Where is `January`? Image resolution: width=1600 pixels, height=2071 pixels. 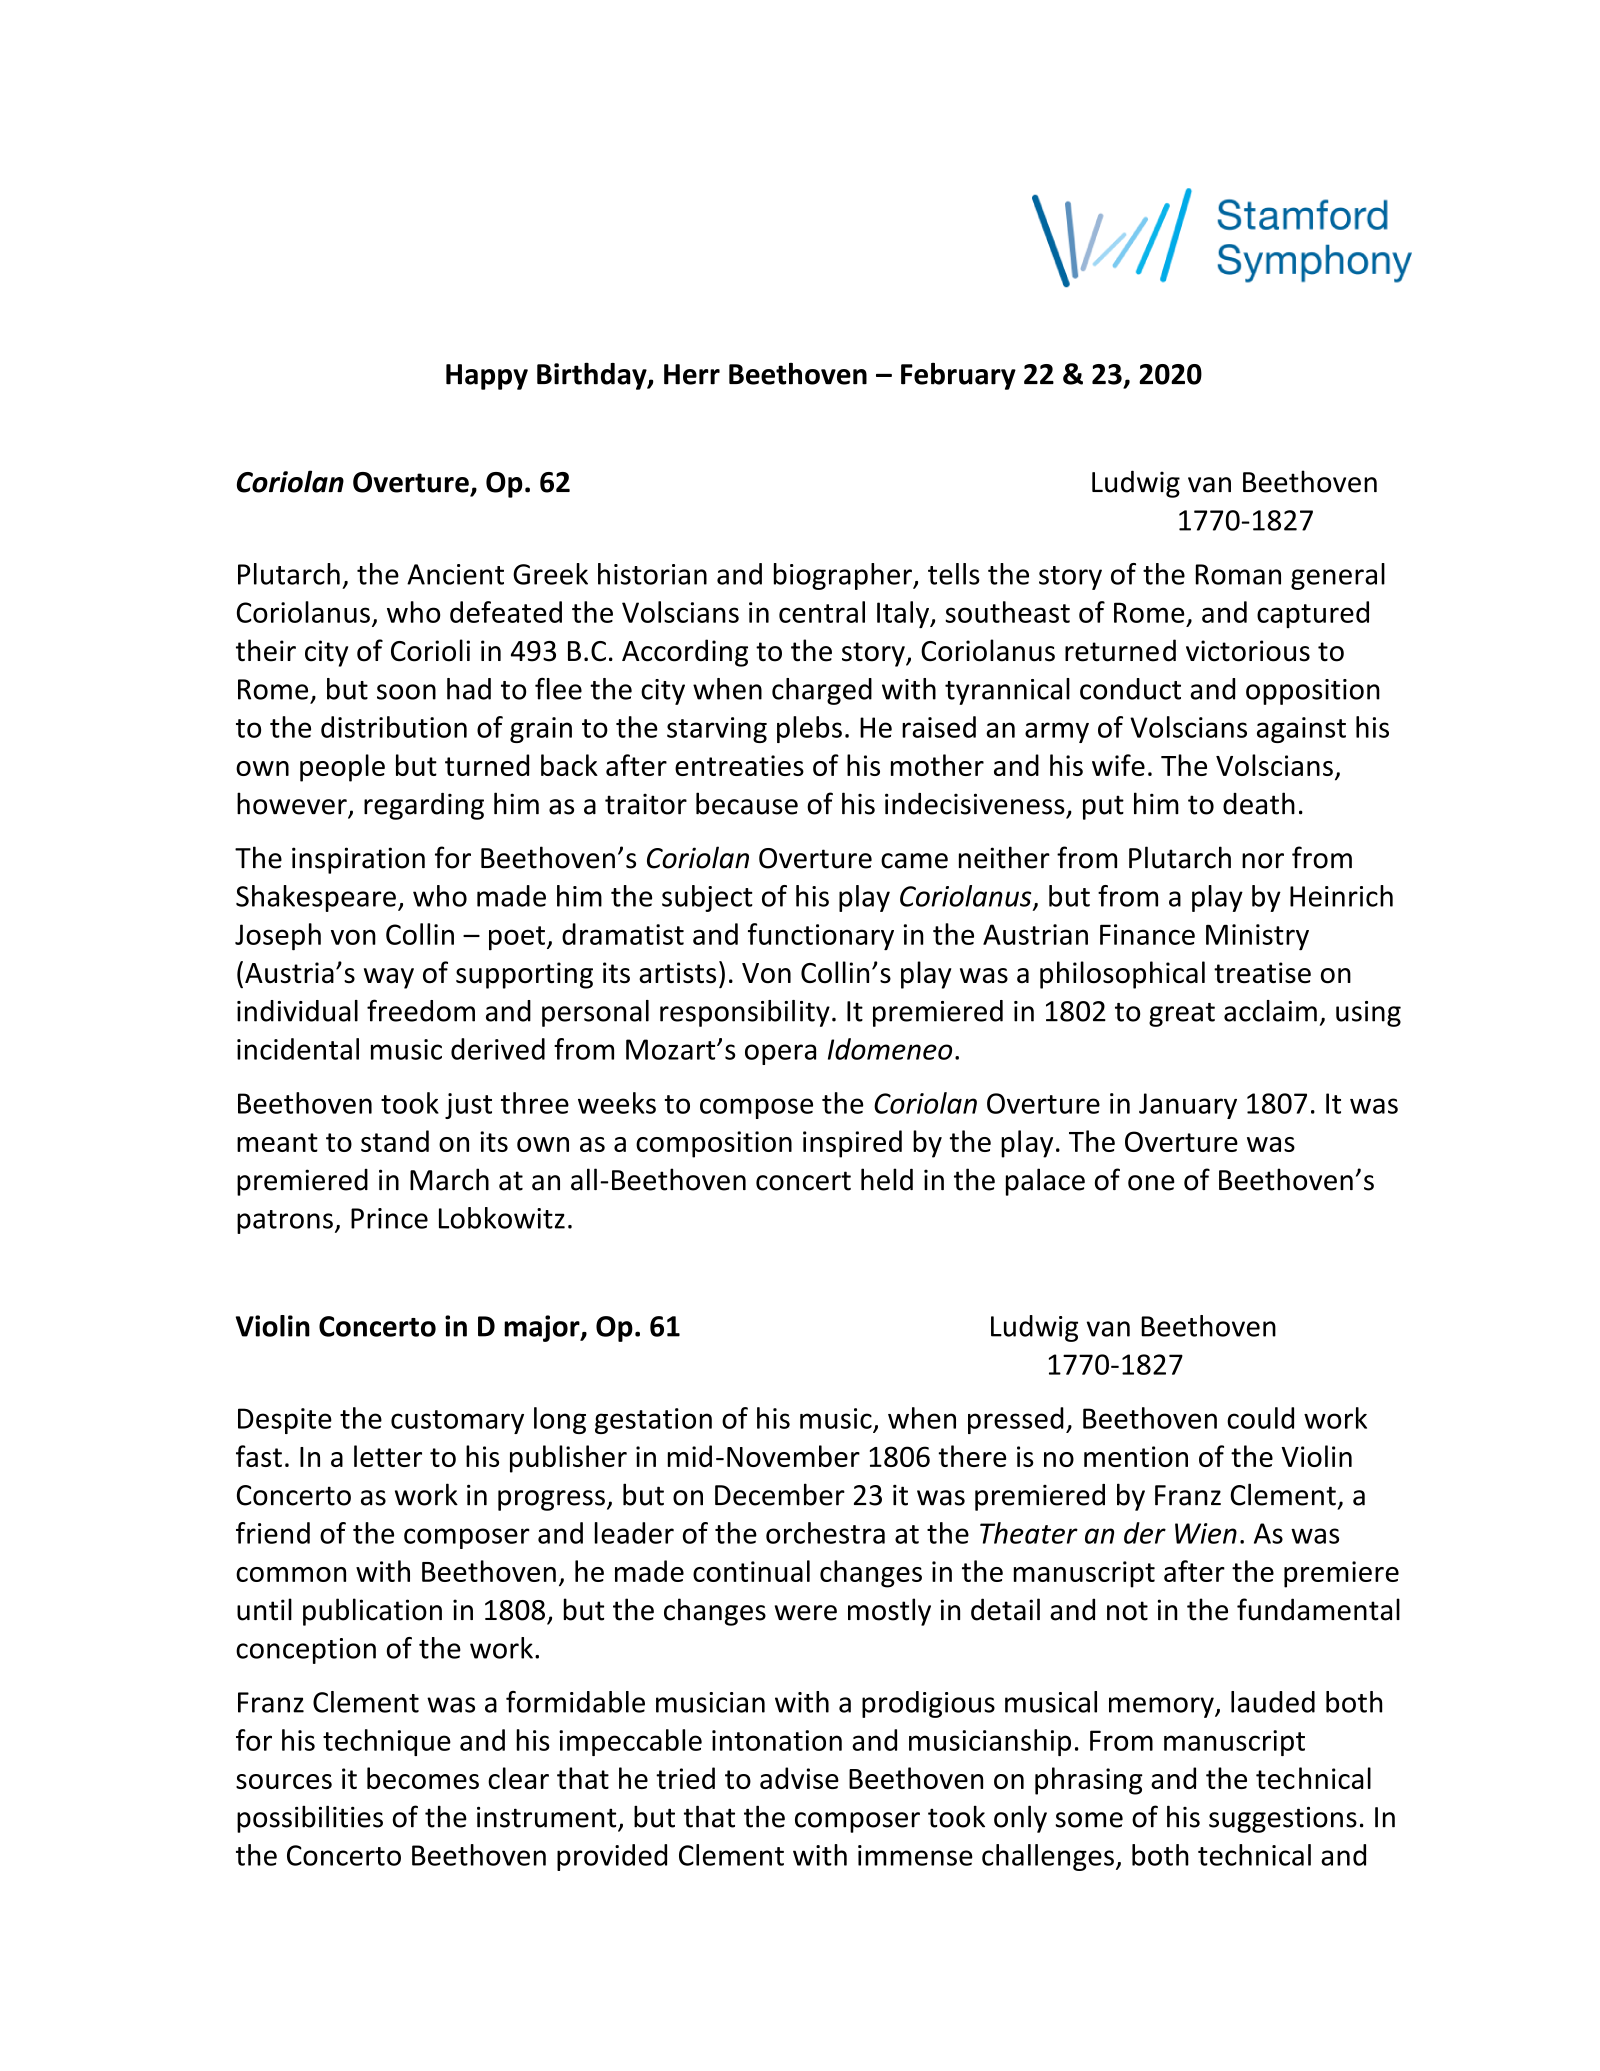 January is located at coordinates (1188, 1106).
